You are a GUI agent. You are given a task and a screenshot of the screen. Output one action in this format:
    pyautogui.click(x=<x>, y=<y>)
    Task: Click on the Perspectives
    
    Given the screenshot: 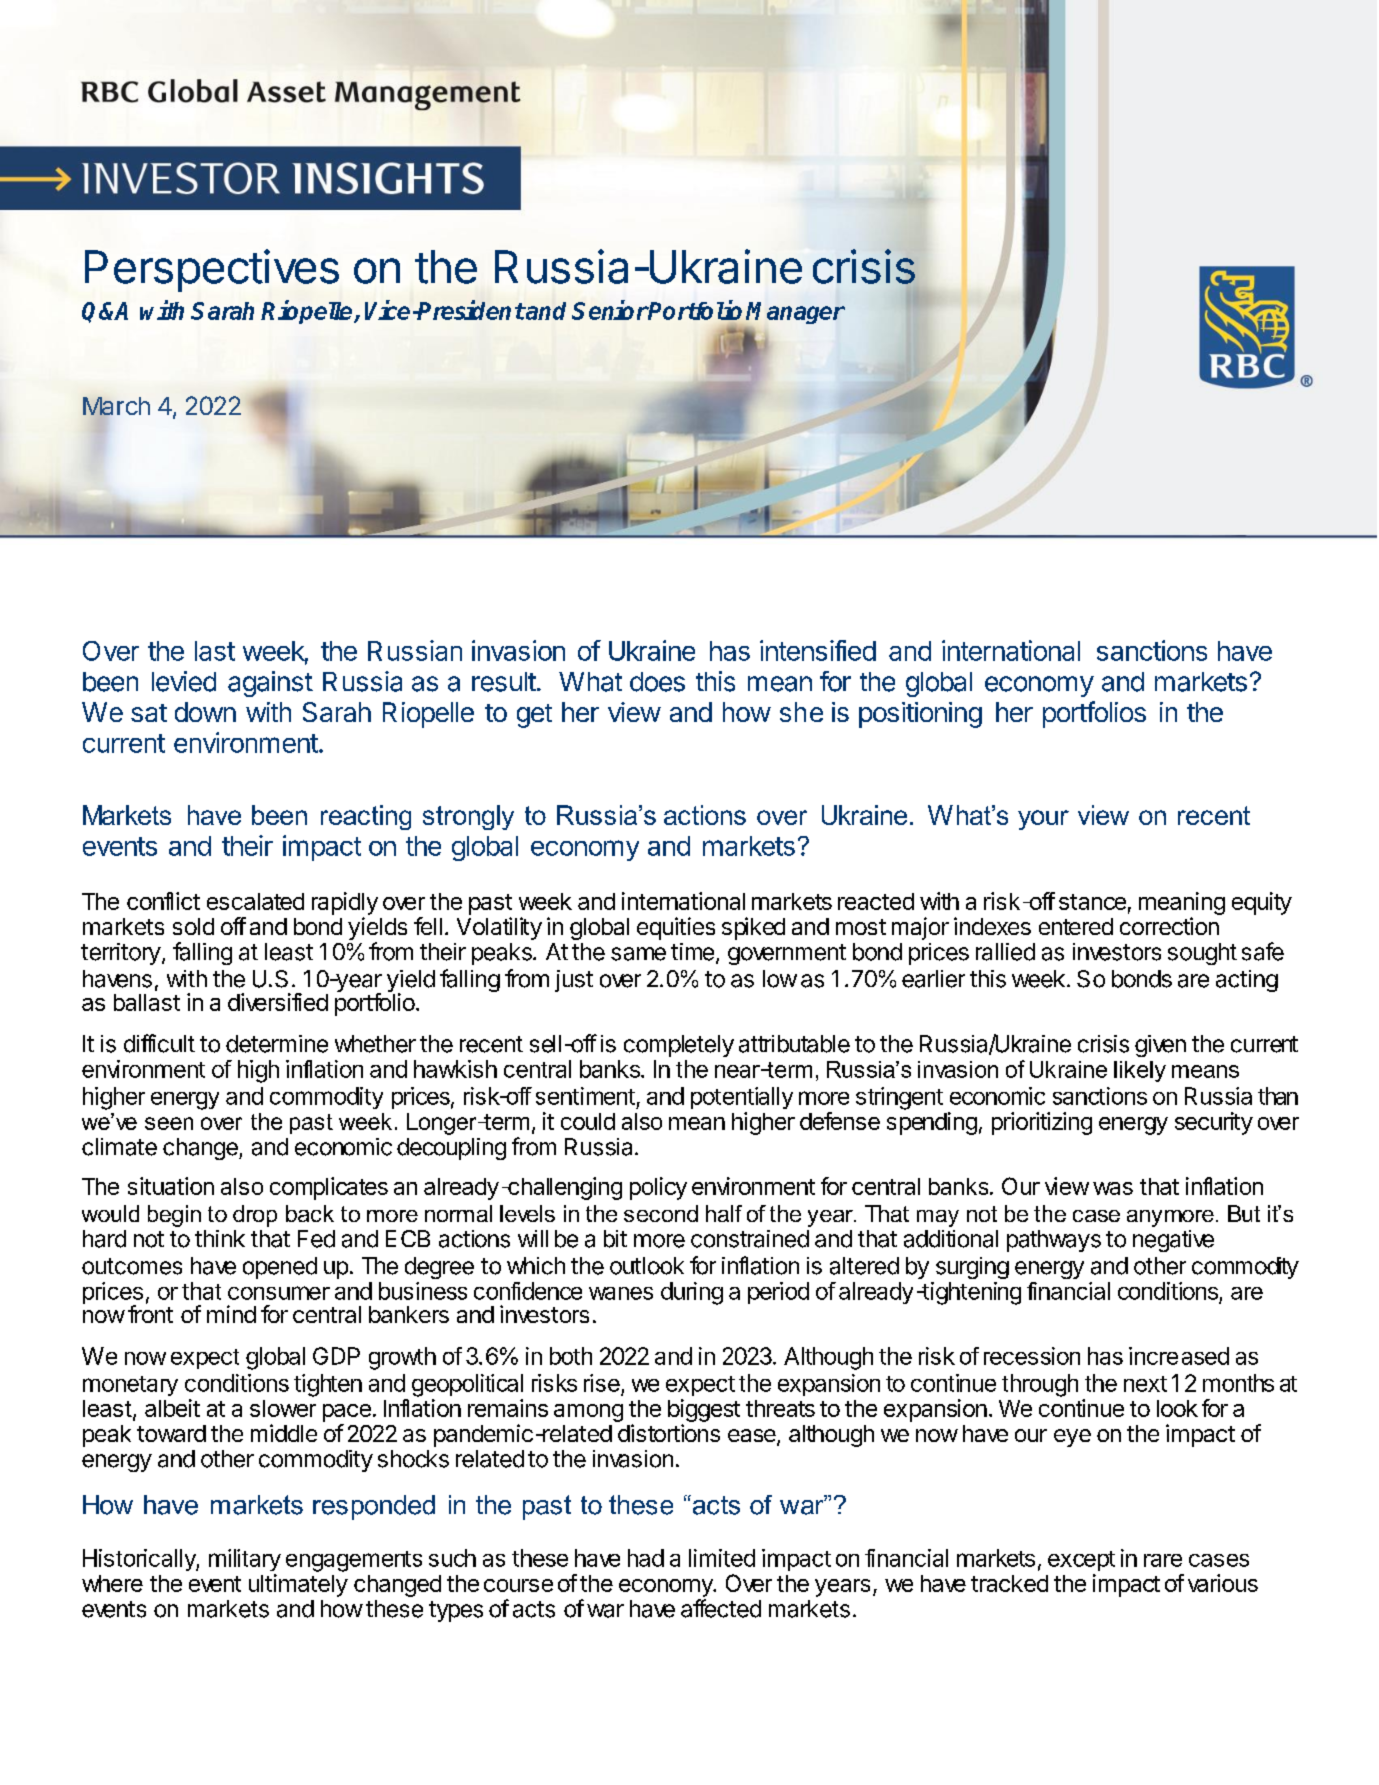 What is the action you would take?
    pyautogui.click(x=212, y=270)
